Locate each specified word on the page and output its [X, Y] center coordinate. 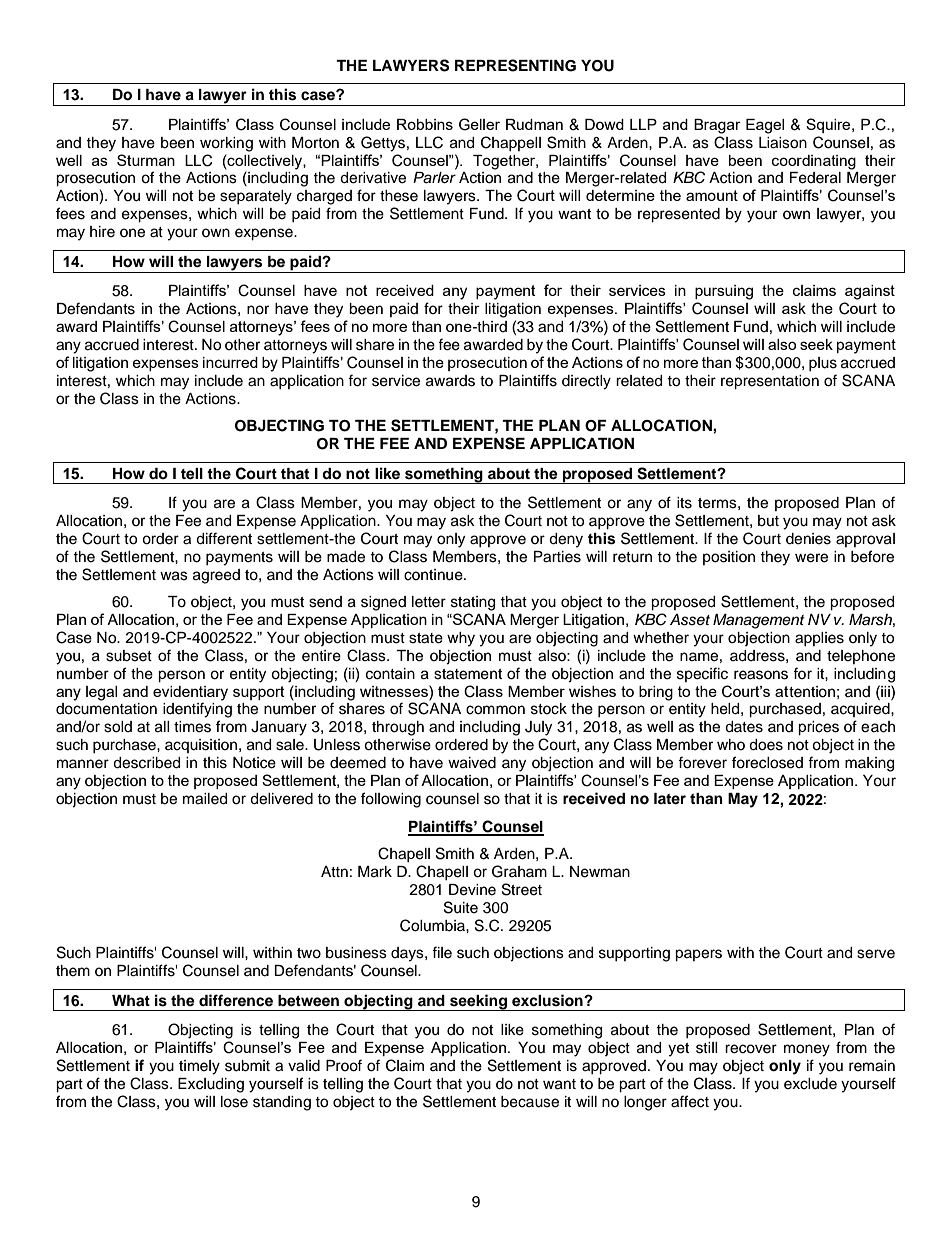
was [174, 576]
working [226, 144]
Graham [519, 871]
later [670, 798]
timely [199, 1067]
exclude [810, 1084]
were [811, 558]
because [530, 1102]
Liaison [783, 143]
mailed [205, 799]
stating [473, 603]
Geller [479, 124]
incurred [230, 362]
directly [586, 382]
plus [823, 364]
